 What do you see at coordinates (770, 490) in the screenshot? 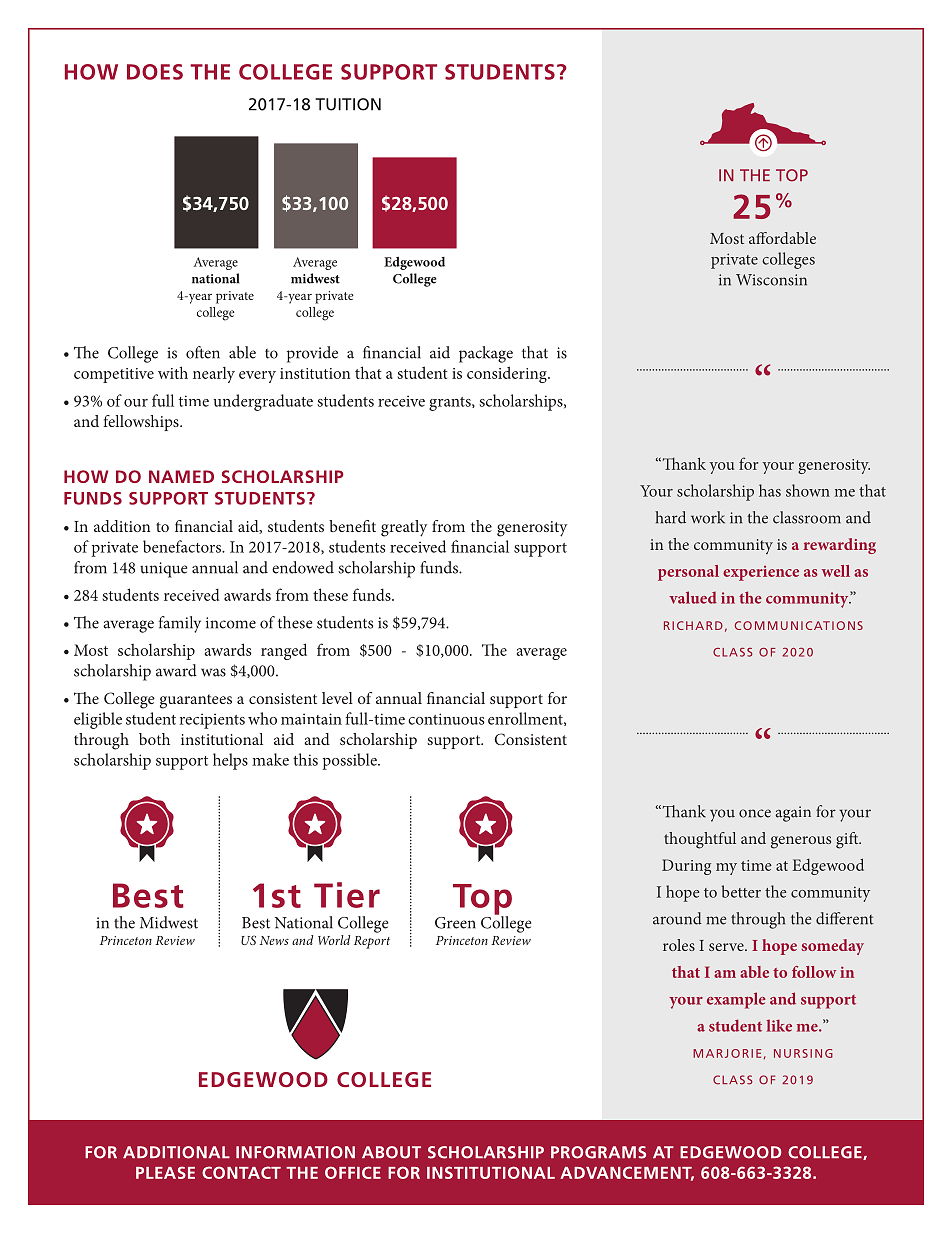
I see `has` at bounding box center [770, 490].
